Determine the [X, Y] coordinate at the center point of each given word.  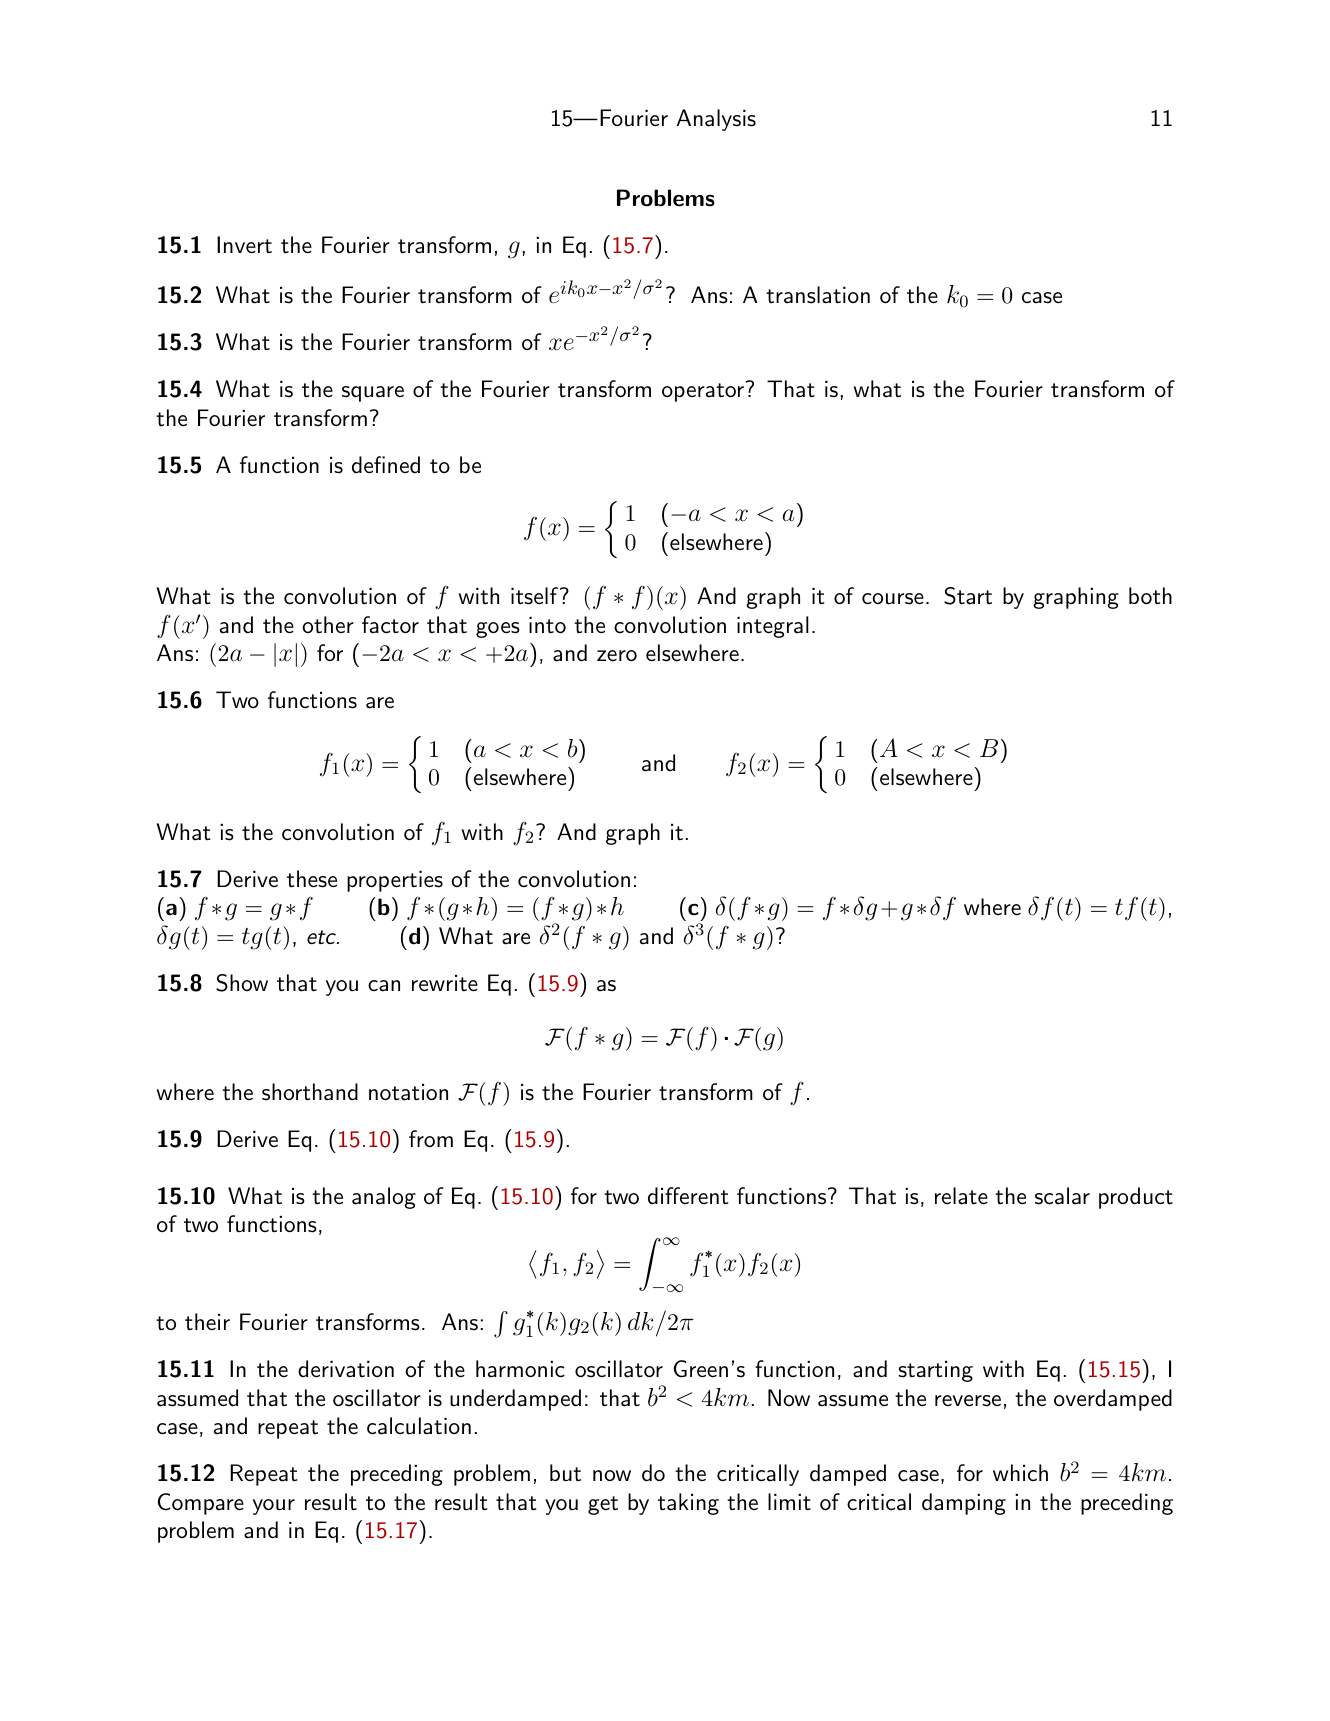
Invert [244, 245]
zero [617, 656]
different [688, 1196]
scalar [1062, 1196]
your [274, 1507]
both [1150, 596]
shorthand [310, 1092]
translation [818, 295]
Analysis [716, 120]
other [328, 625]
